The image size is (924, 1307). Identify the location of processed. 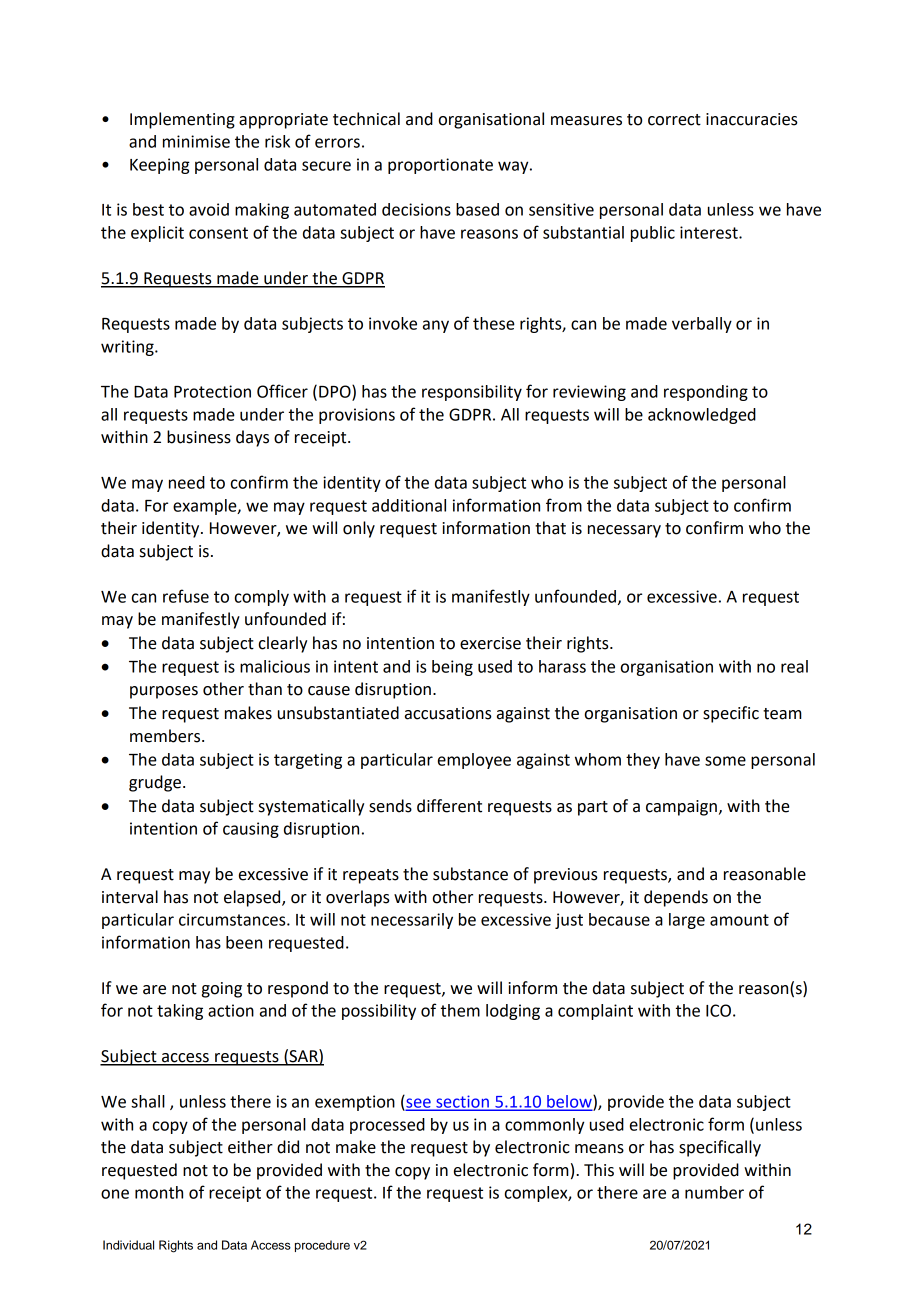
(387, 1126).
